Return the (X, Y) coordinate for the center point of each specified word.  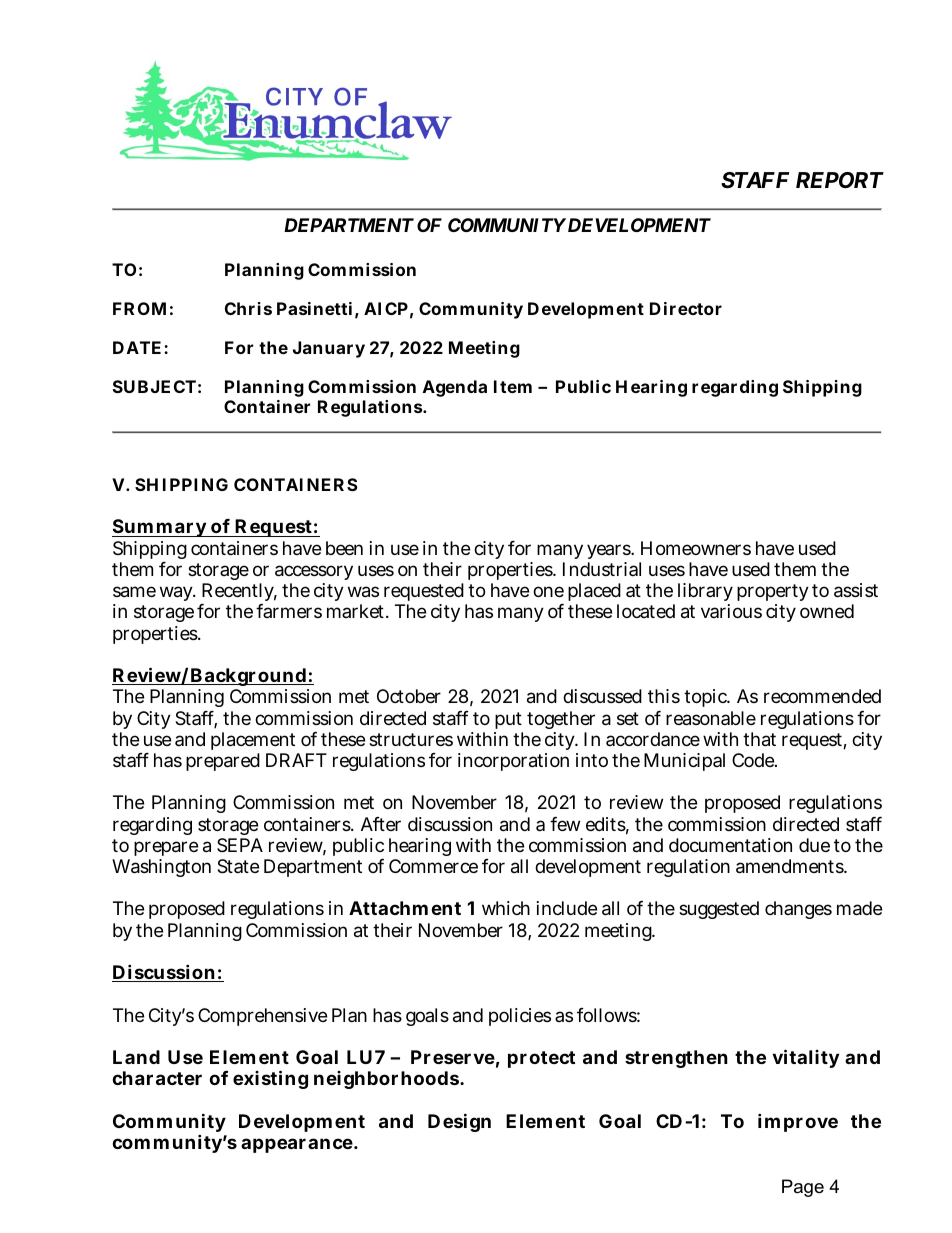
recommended (822, 696)
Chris (248, 308)
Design (459, 1122)
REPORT (840, 180)
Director (686, 308)
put (508, 720)
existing (270, 1080)
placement (253, 741)
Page (803, 1188)
